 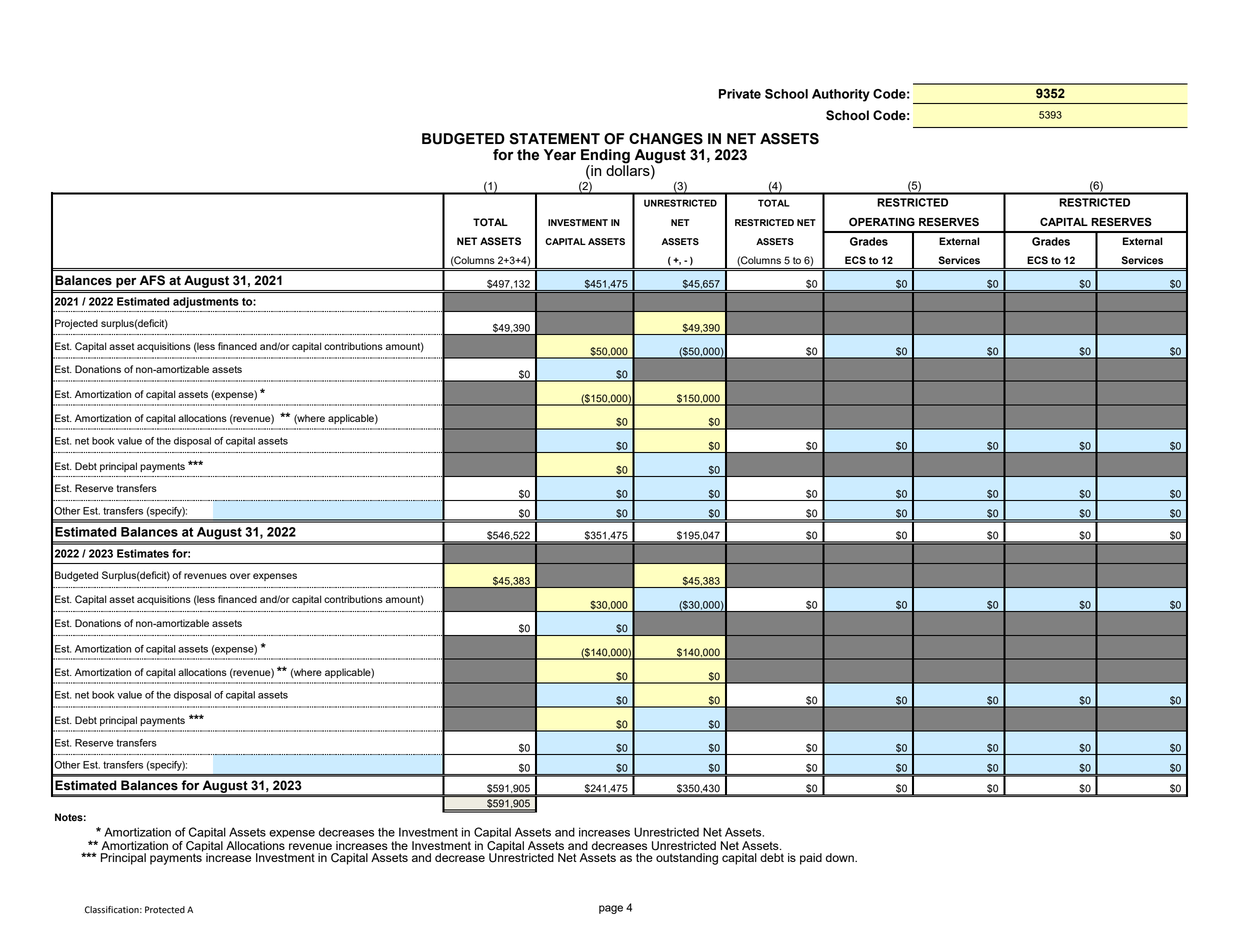 I want to click on over, so click(x=240, y=576).
